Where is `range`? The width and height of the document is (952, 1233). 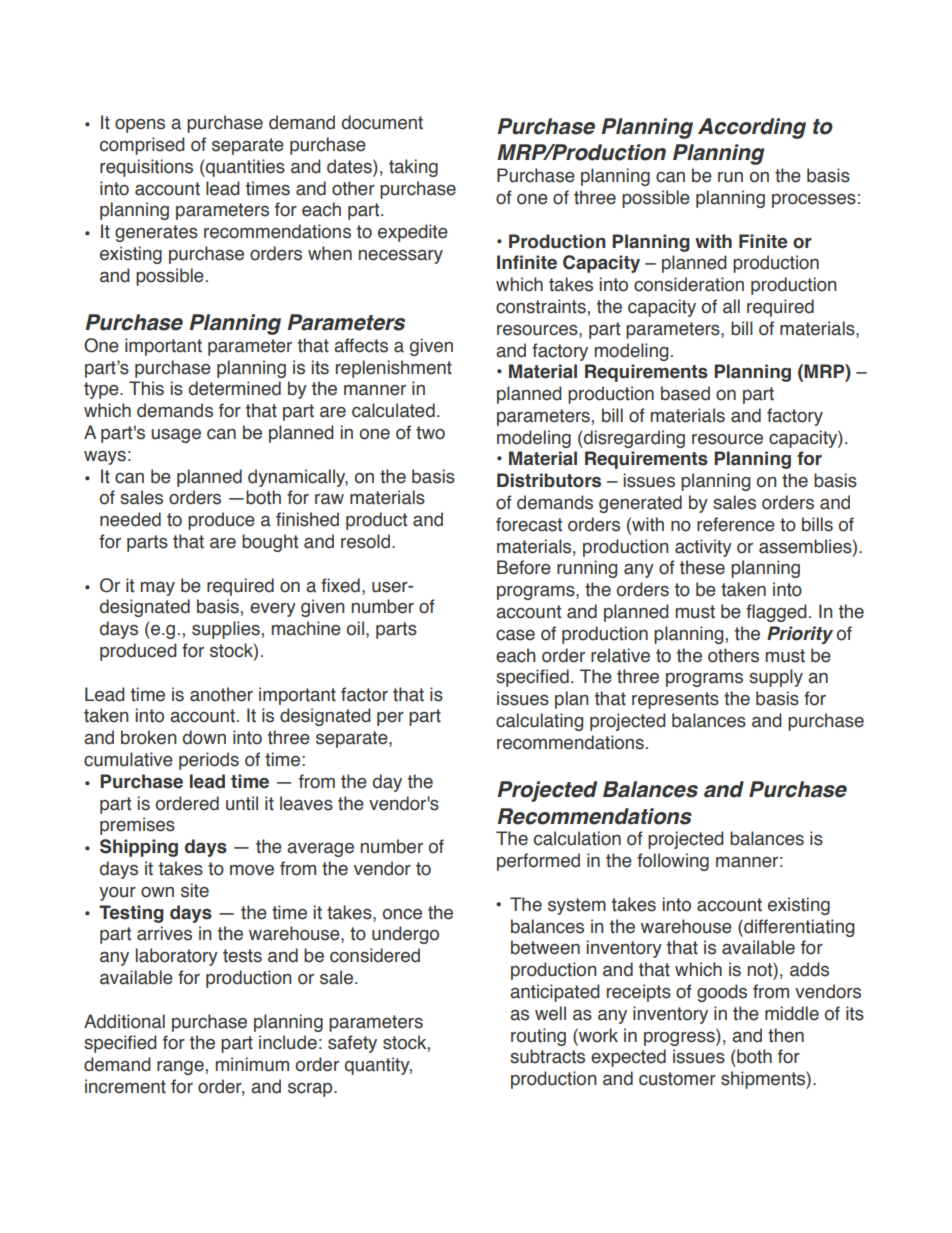
range is located at coordinates (180, 1068).
